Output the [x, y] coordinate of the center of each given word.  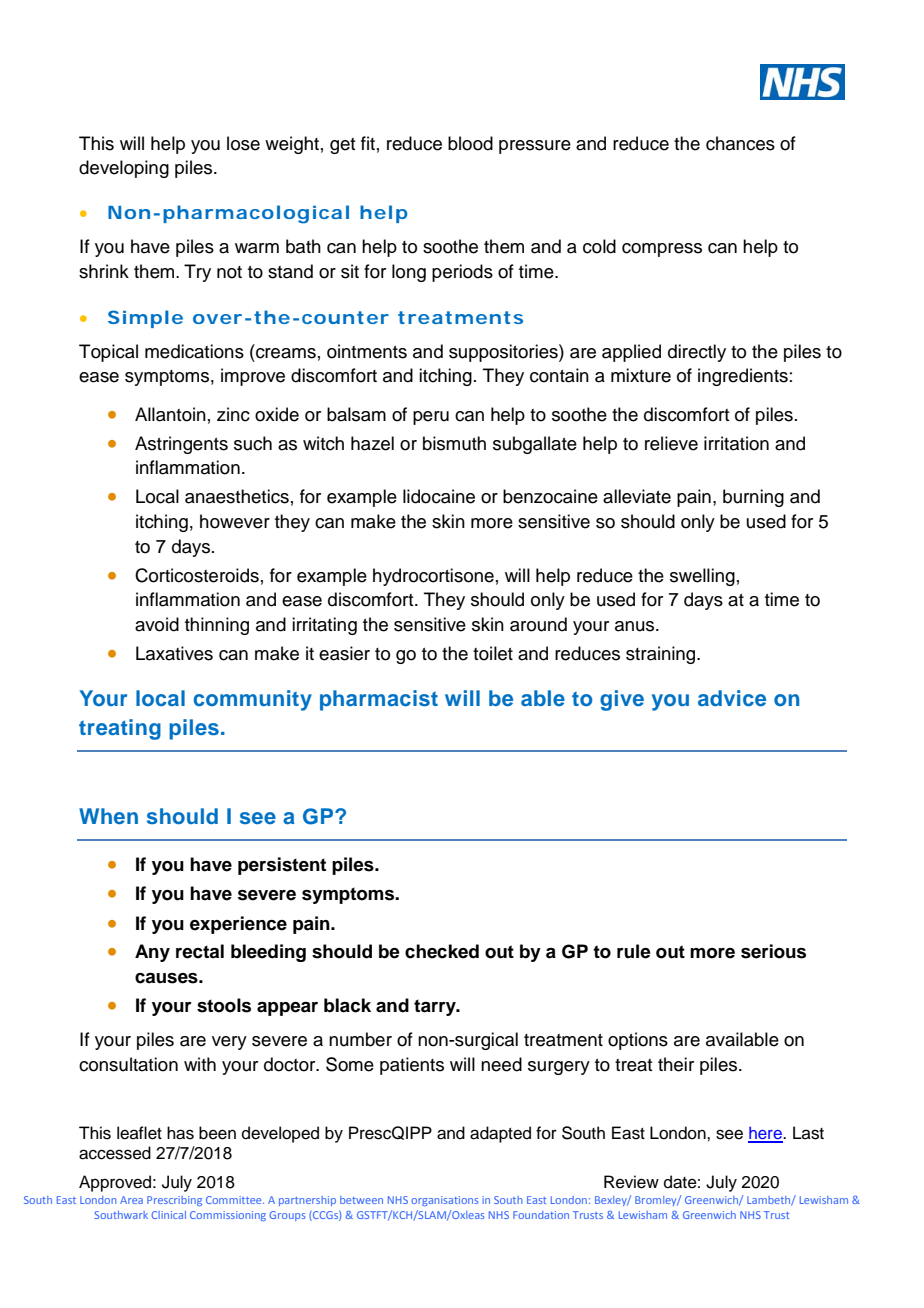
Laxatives [174, 653]
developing [124, 169]
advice [732, 698]
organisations [444, 1201]
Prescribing [174, 1201]
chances [740, 143]
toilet [493, 653]
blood [470, 143]
